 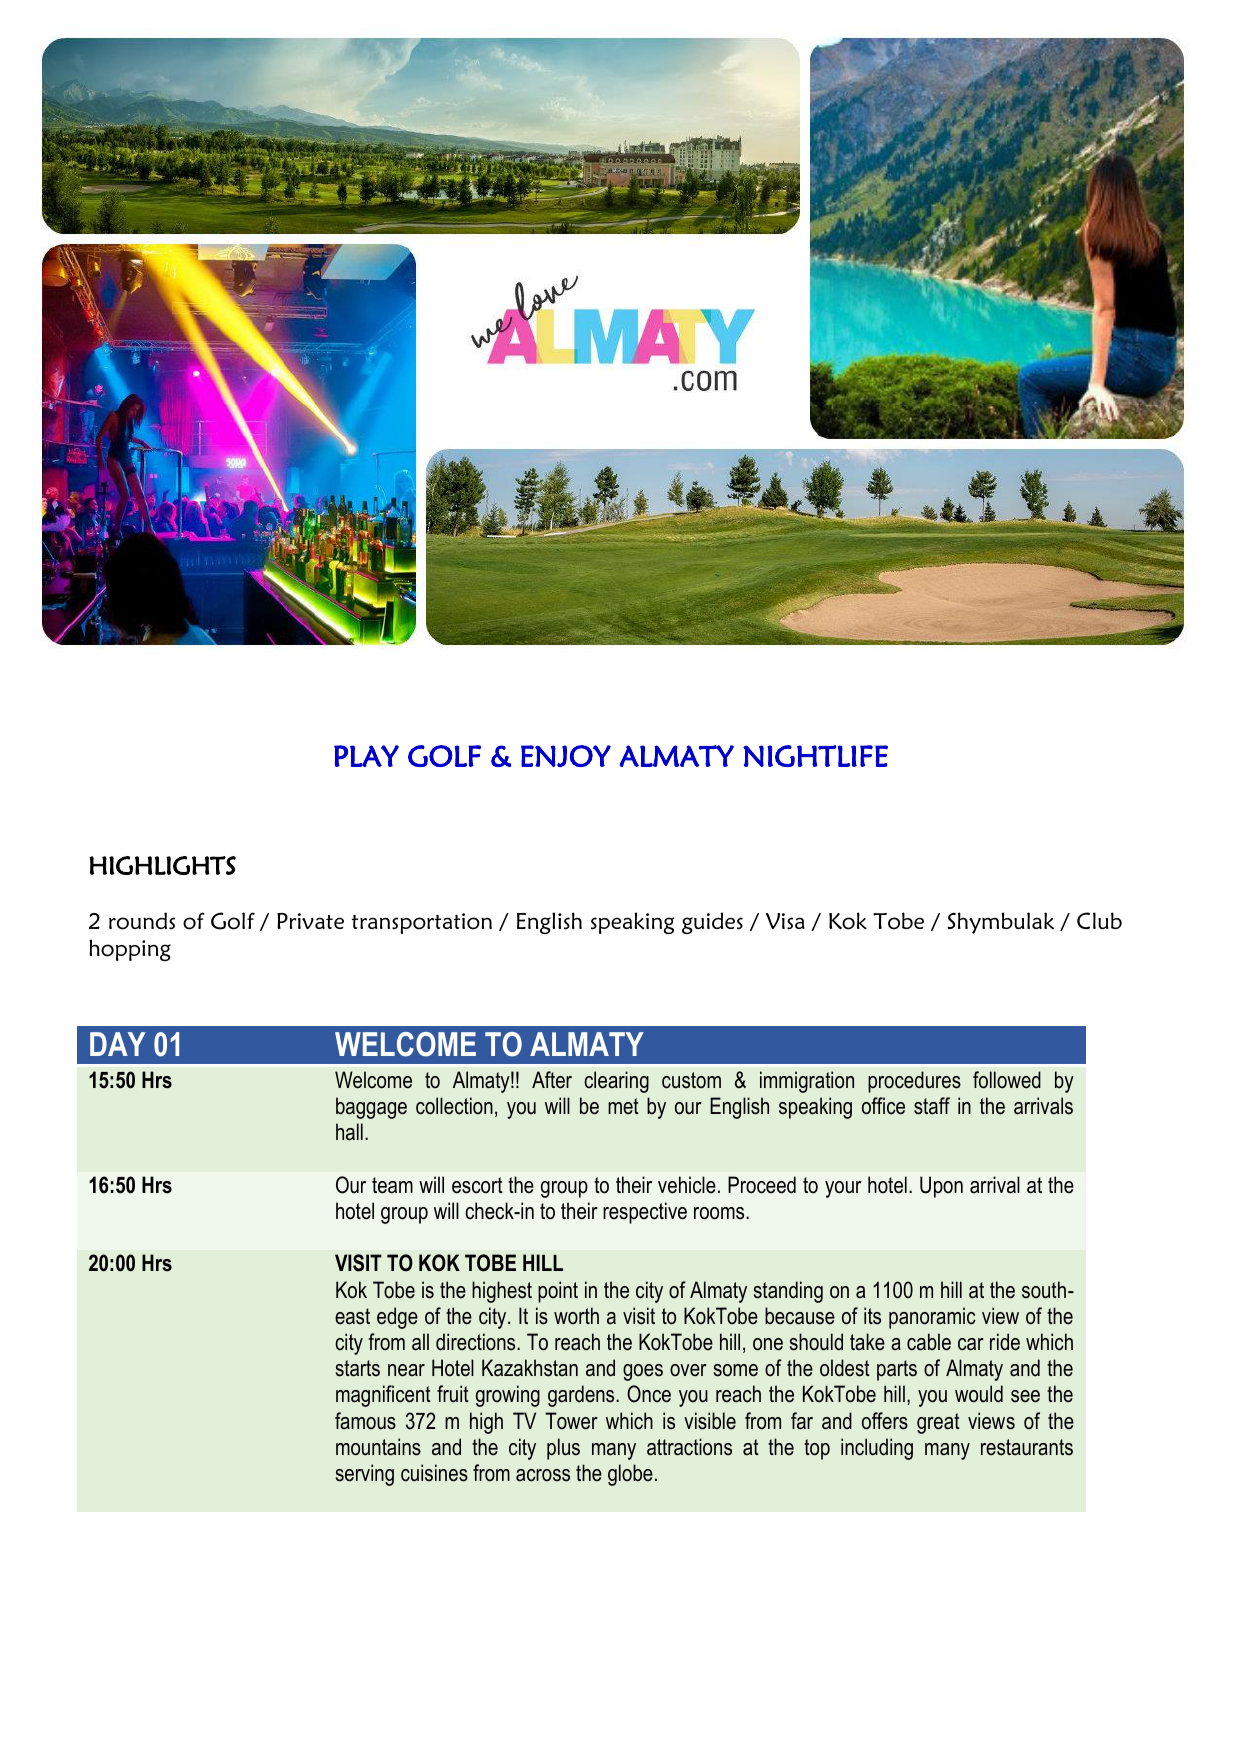 I want to click on Upon, so click(x=941, y=1187).
